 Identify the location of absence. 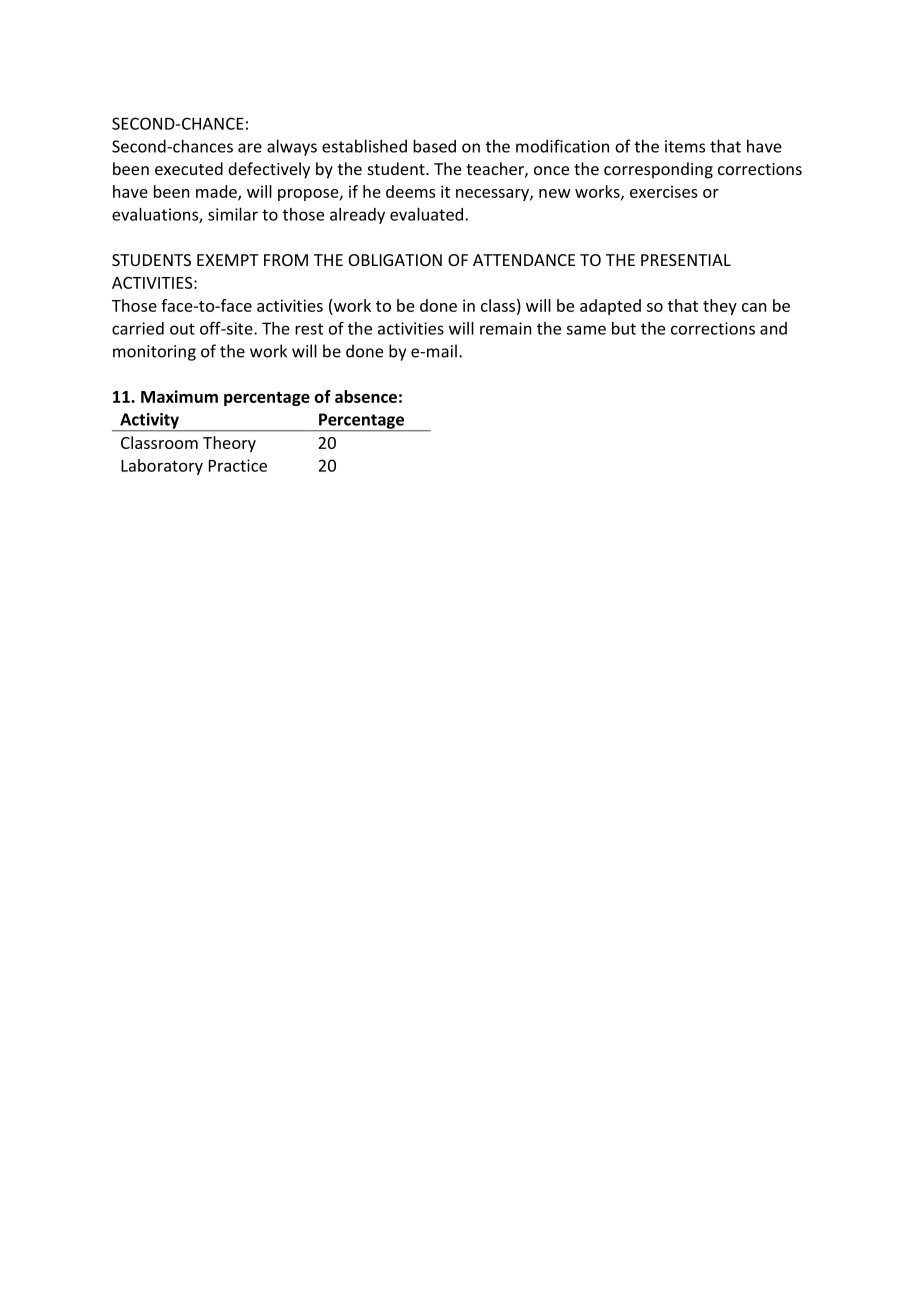
(366, 396).
